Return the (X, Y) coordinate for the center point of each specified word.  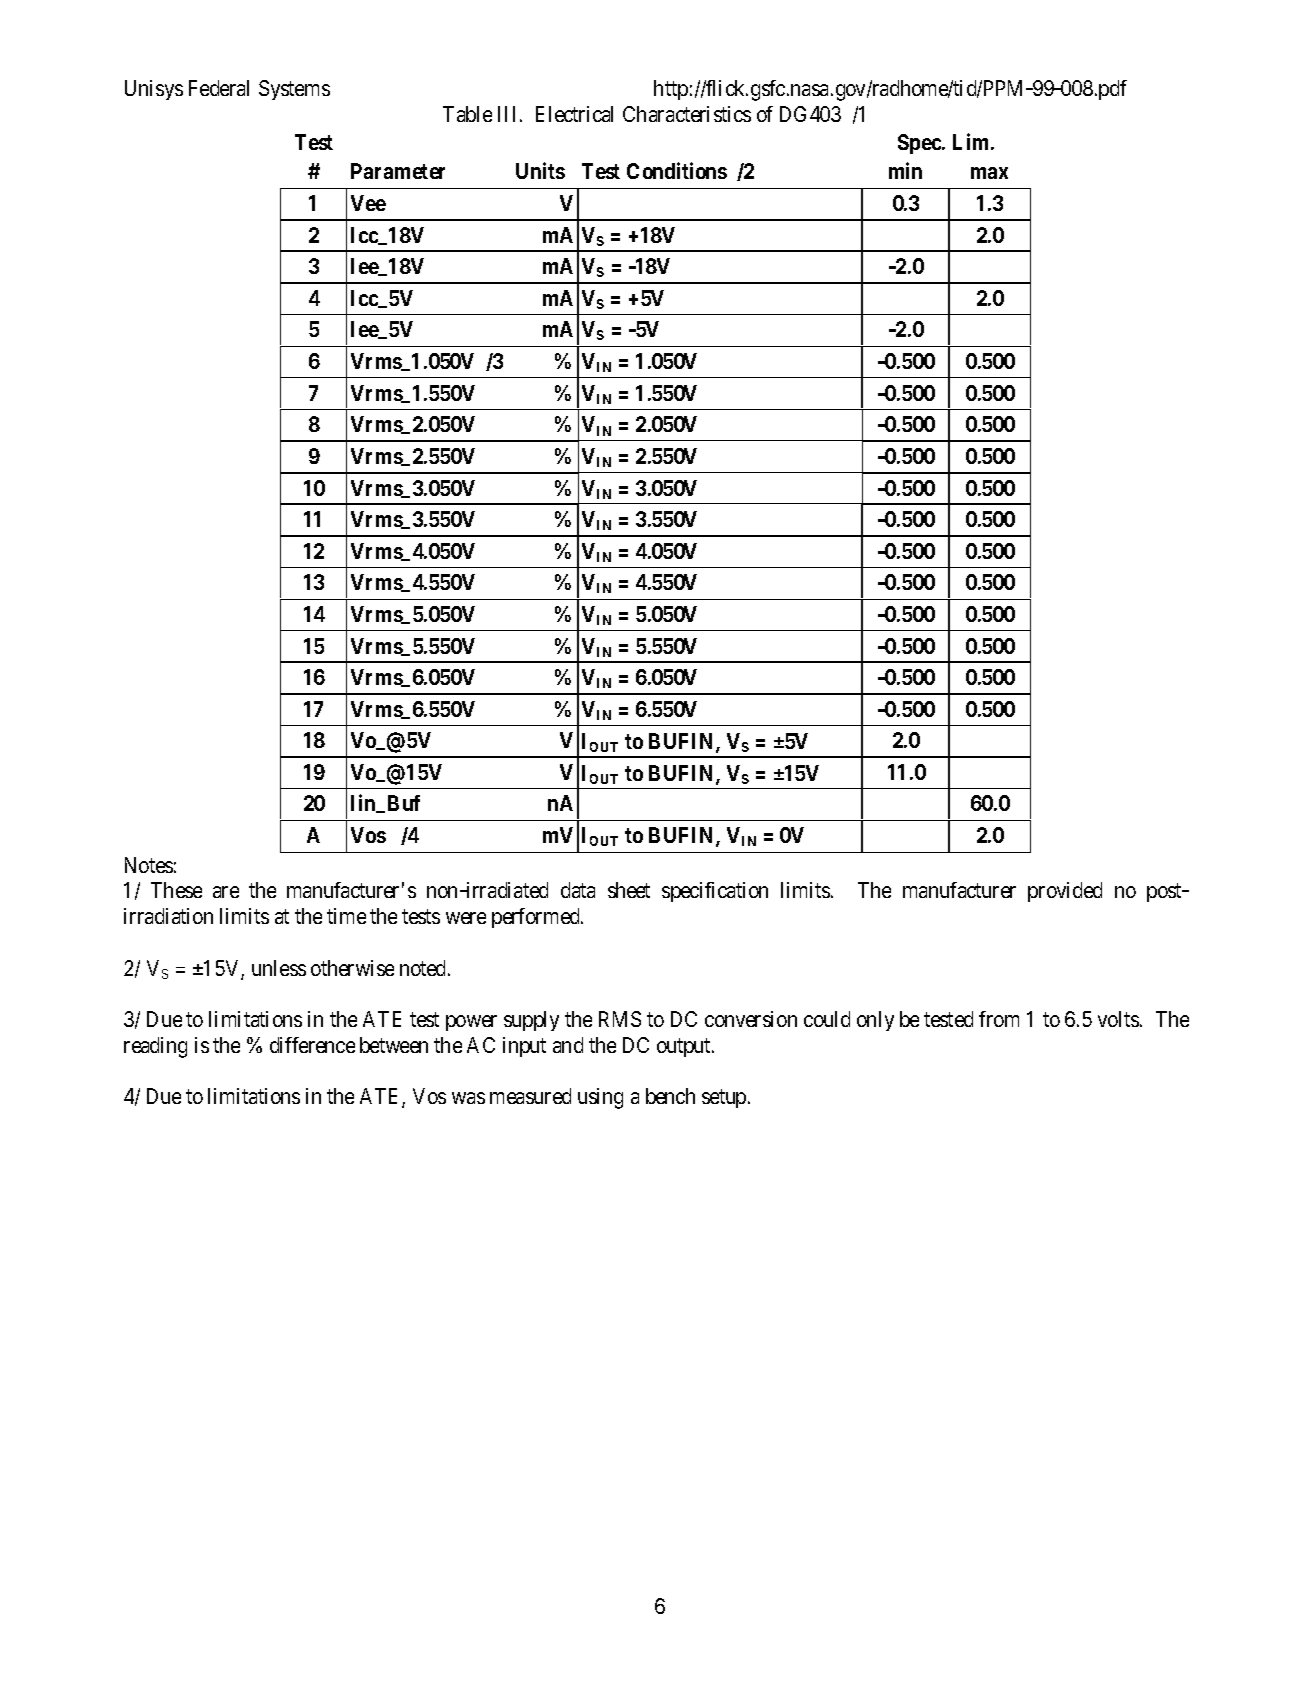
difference (312, 1045)
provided (1065, 892)
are (226, 892)
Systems (294, 90)
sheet (629, 890)
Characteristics (687, 114)
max (989, 173)
